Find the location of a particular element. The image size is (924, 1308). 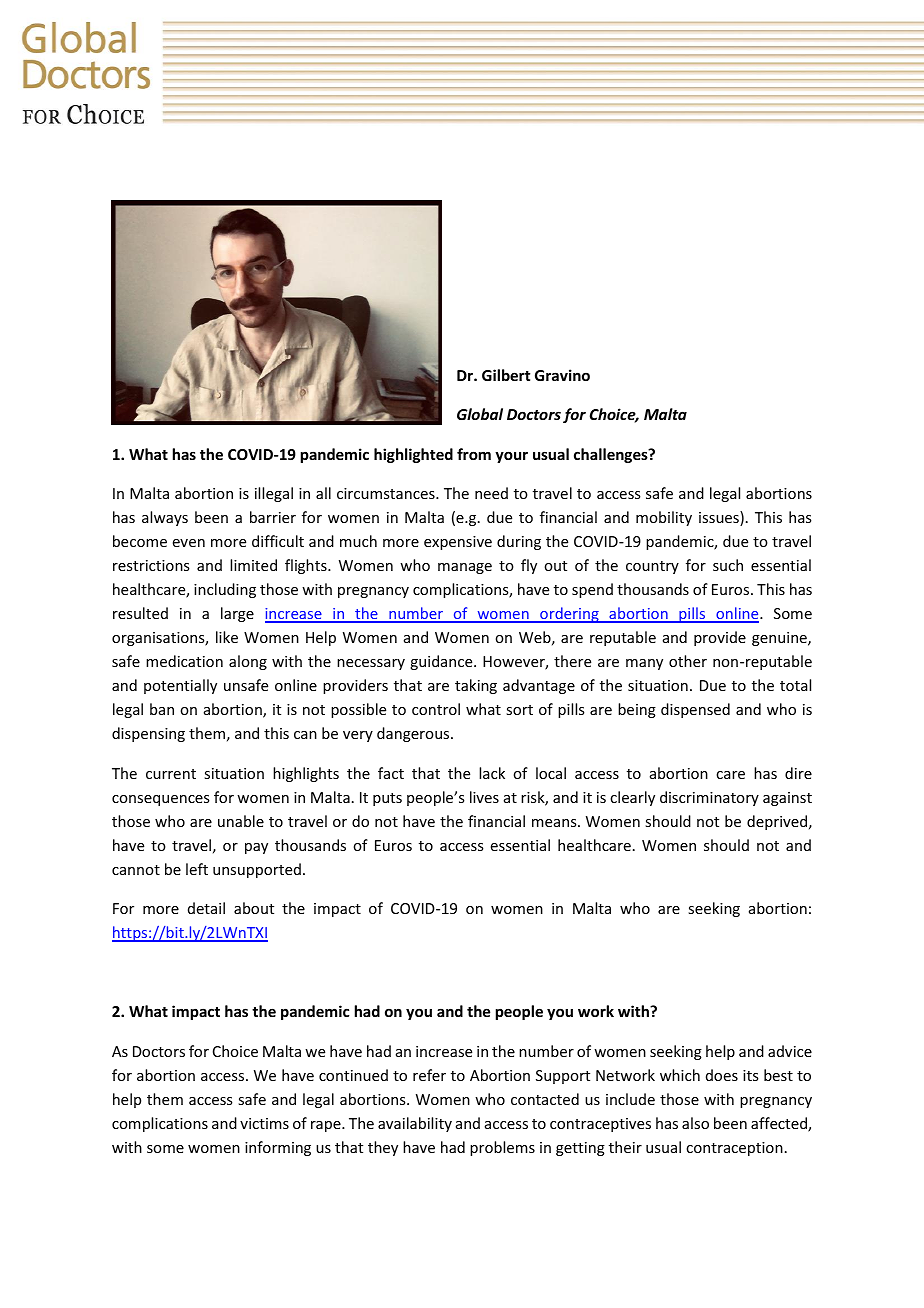

potentially is located at coordinates (180, 686).
